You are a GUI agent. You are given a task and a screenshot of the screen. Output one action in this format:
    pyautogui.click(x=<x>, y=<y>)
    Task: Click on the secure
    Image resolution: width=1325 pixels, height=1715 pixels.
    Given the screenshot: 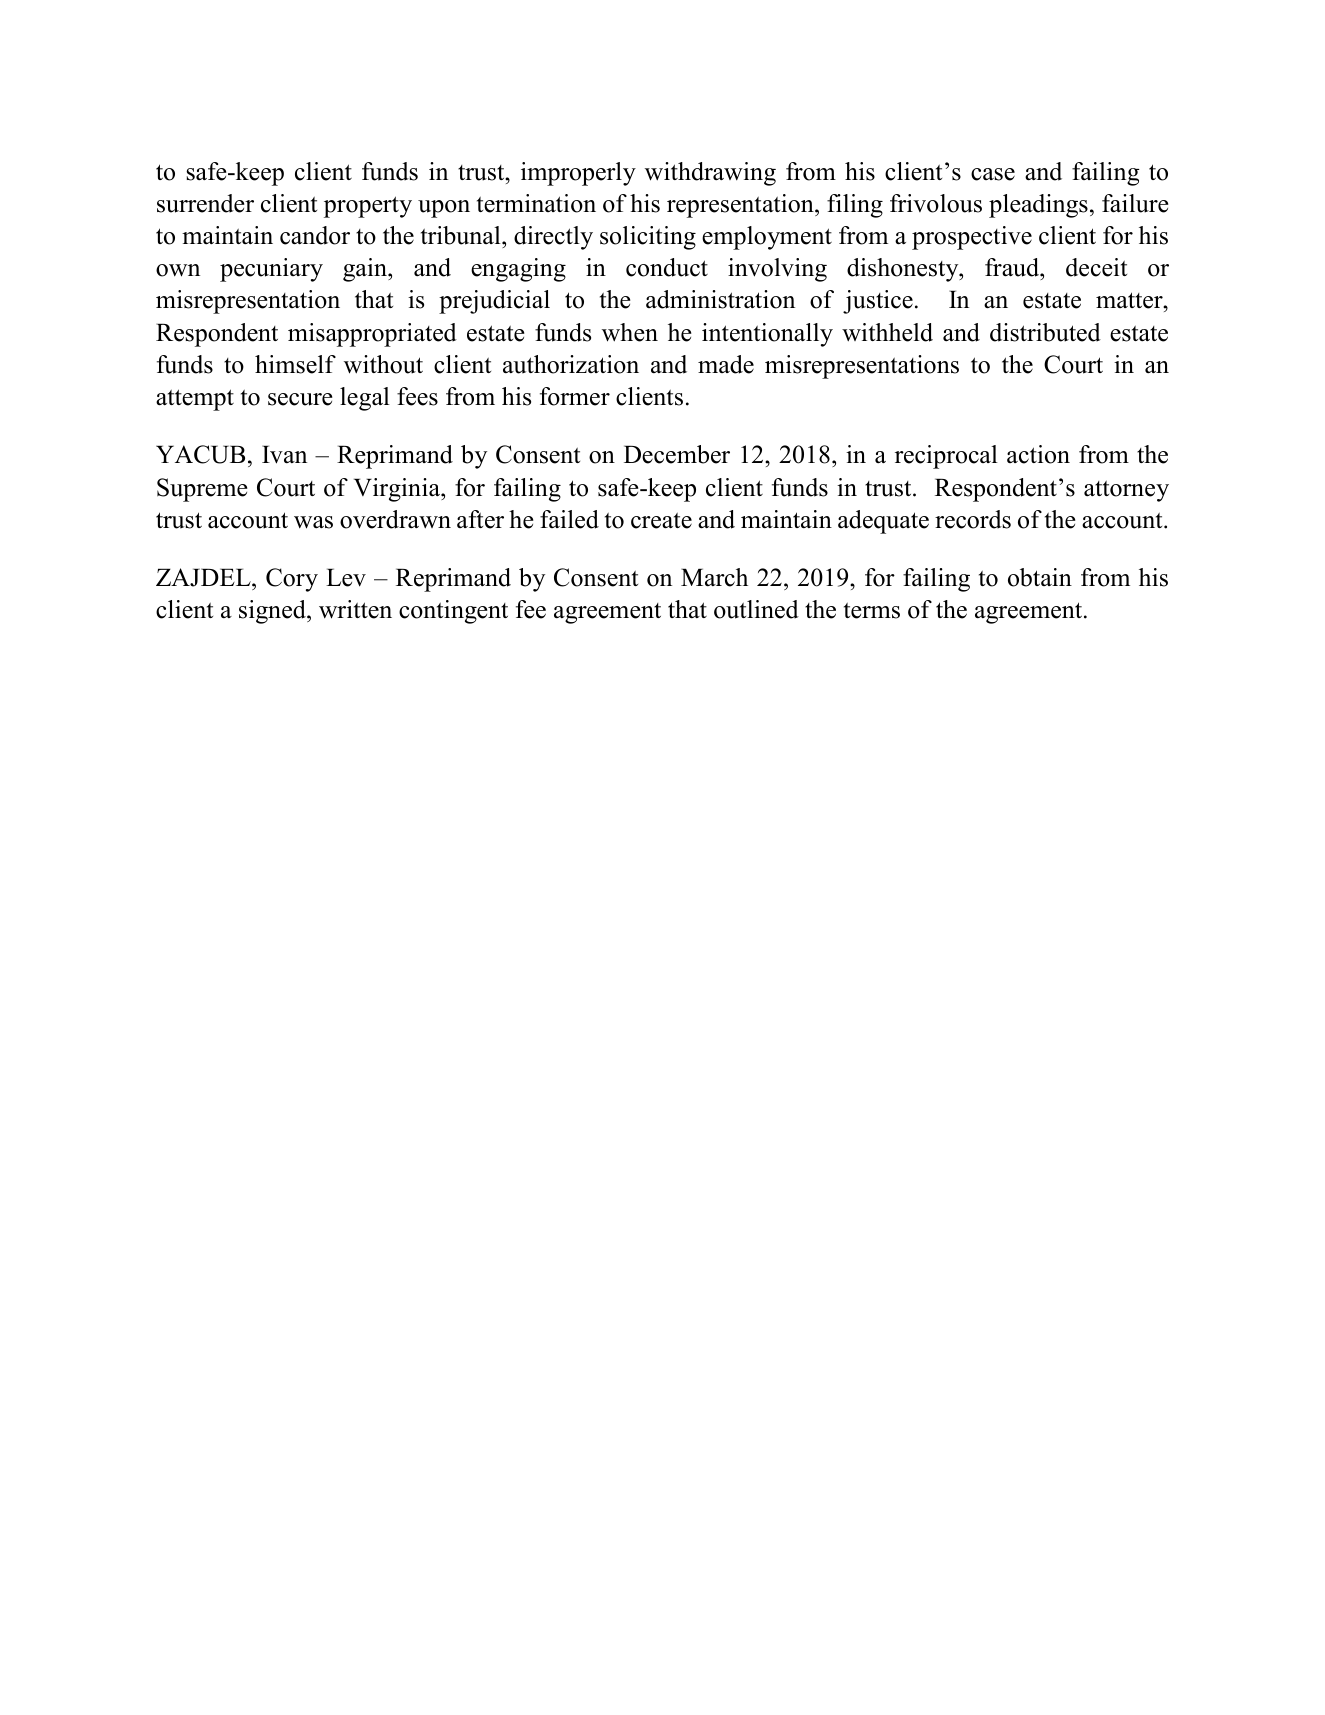 What is the action you would take?
    pyautogui.click(x=300, y=399)
